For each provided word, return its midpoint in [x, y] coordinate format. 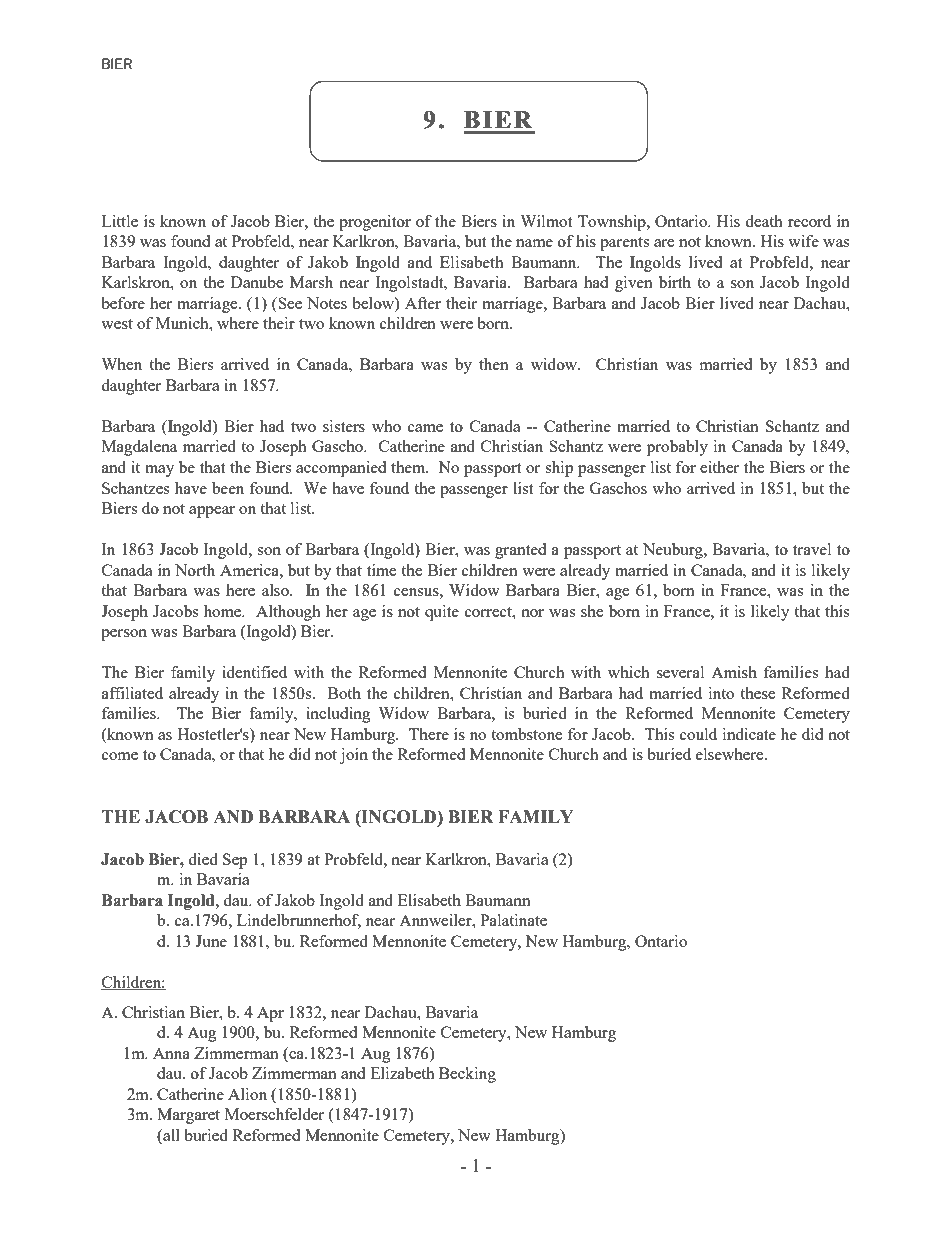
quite [442, 613]
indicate [749, 734]
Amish [734, 672]
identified [254, 672]
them [409, 467]
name [534, 243]
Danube [257, 282]
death [764, 221]
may [159, 471]
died [203, 859]
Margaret [188, 1116]
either [719, 467]
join [353, 756]
